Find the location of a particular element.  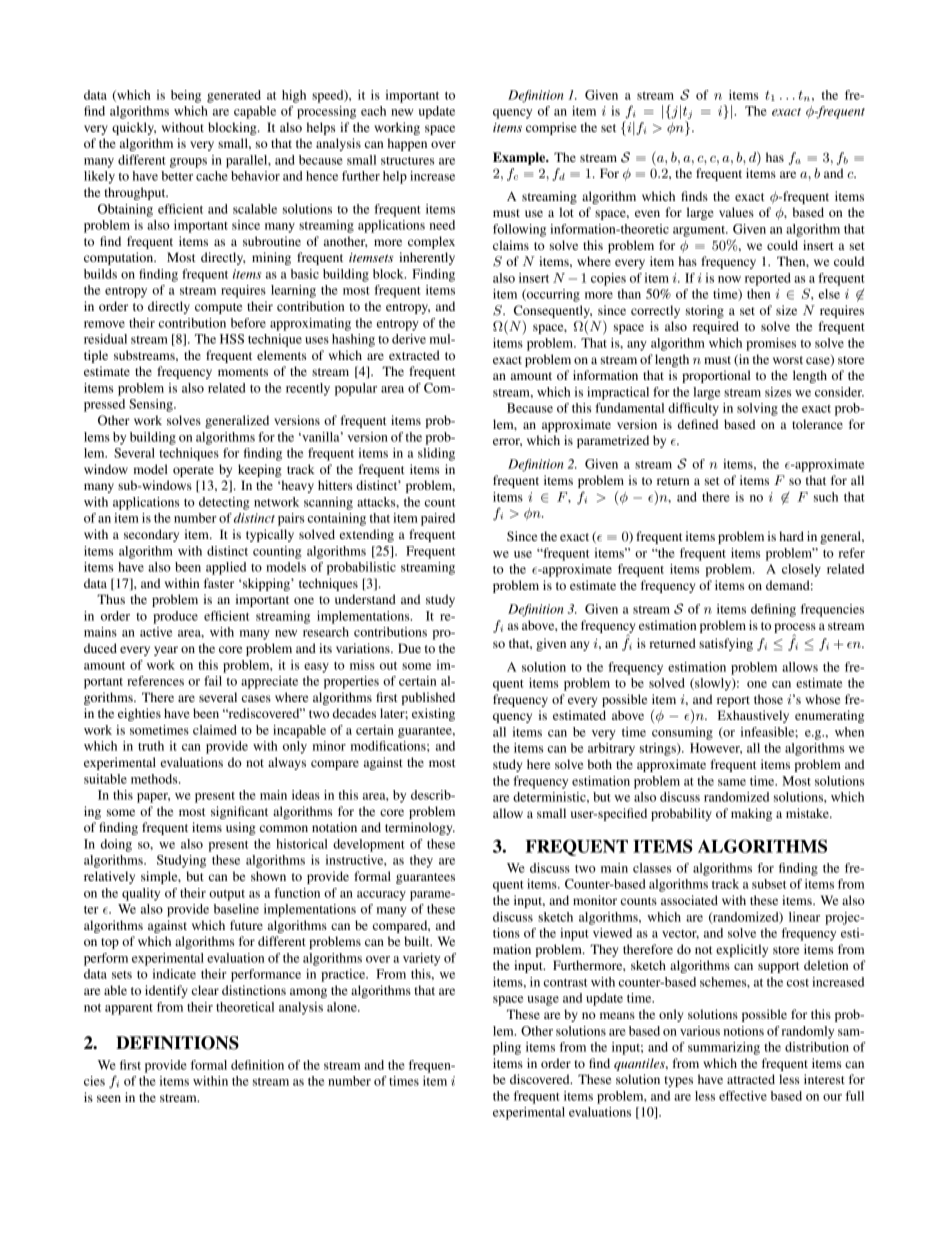

produce is located at coordinates (175, 617).
